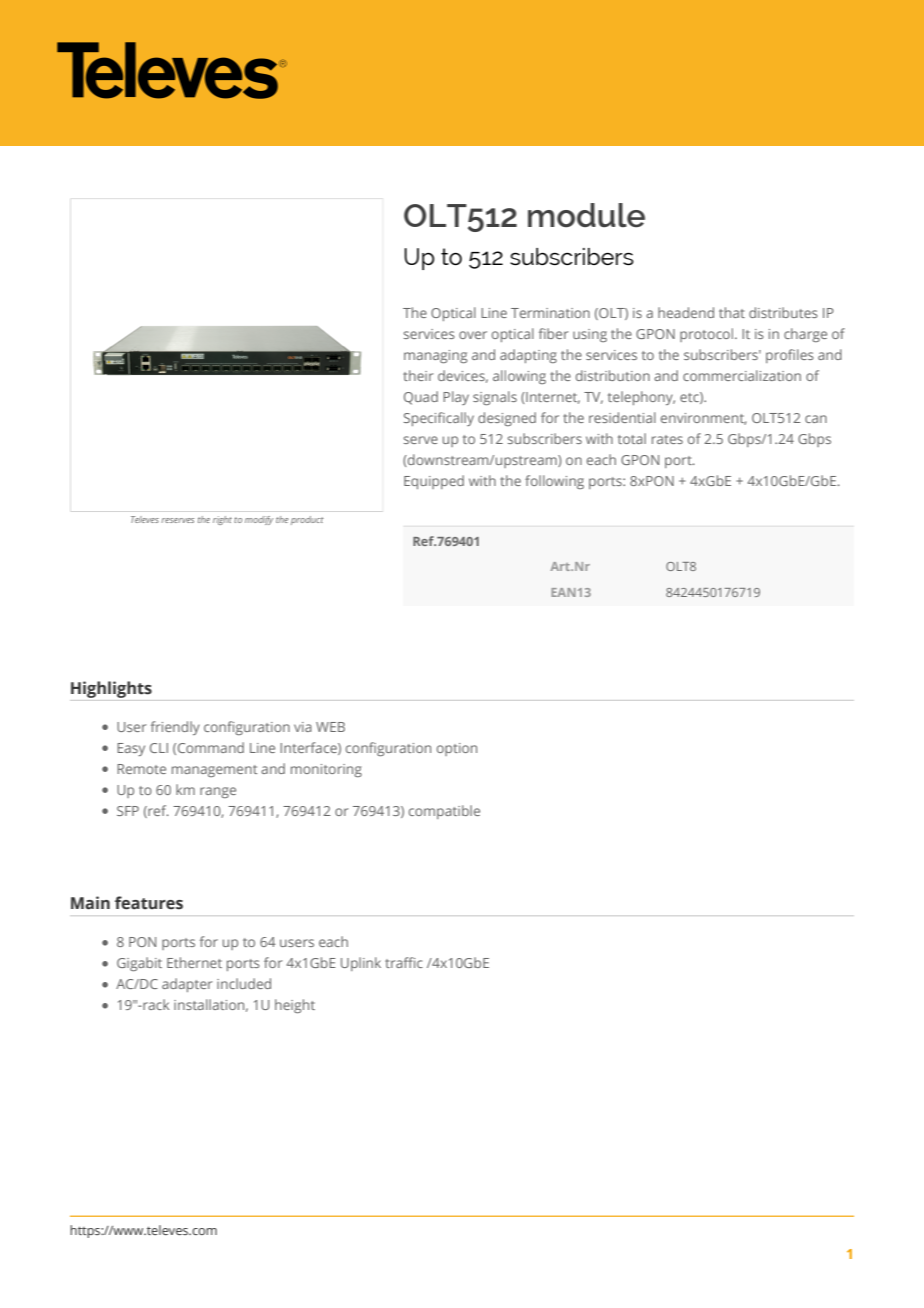  What do you see at coordinates (111, 689) in the image?
I see `Highlights` at bounding box center [111, 689].
